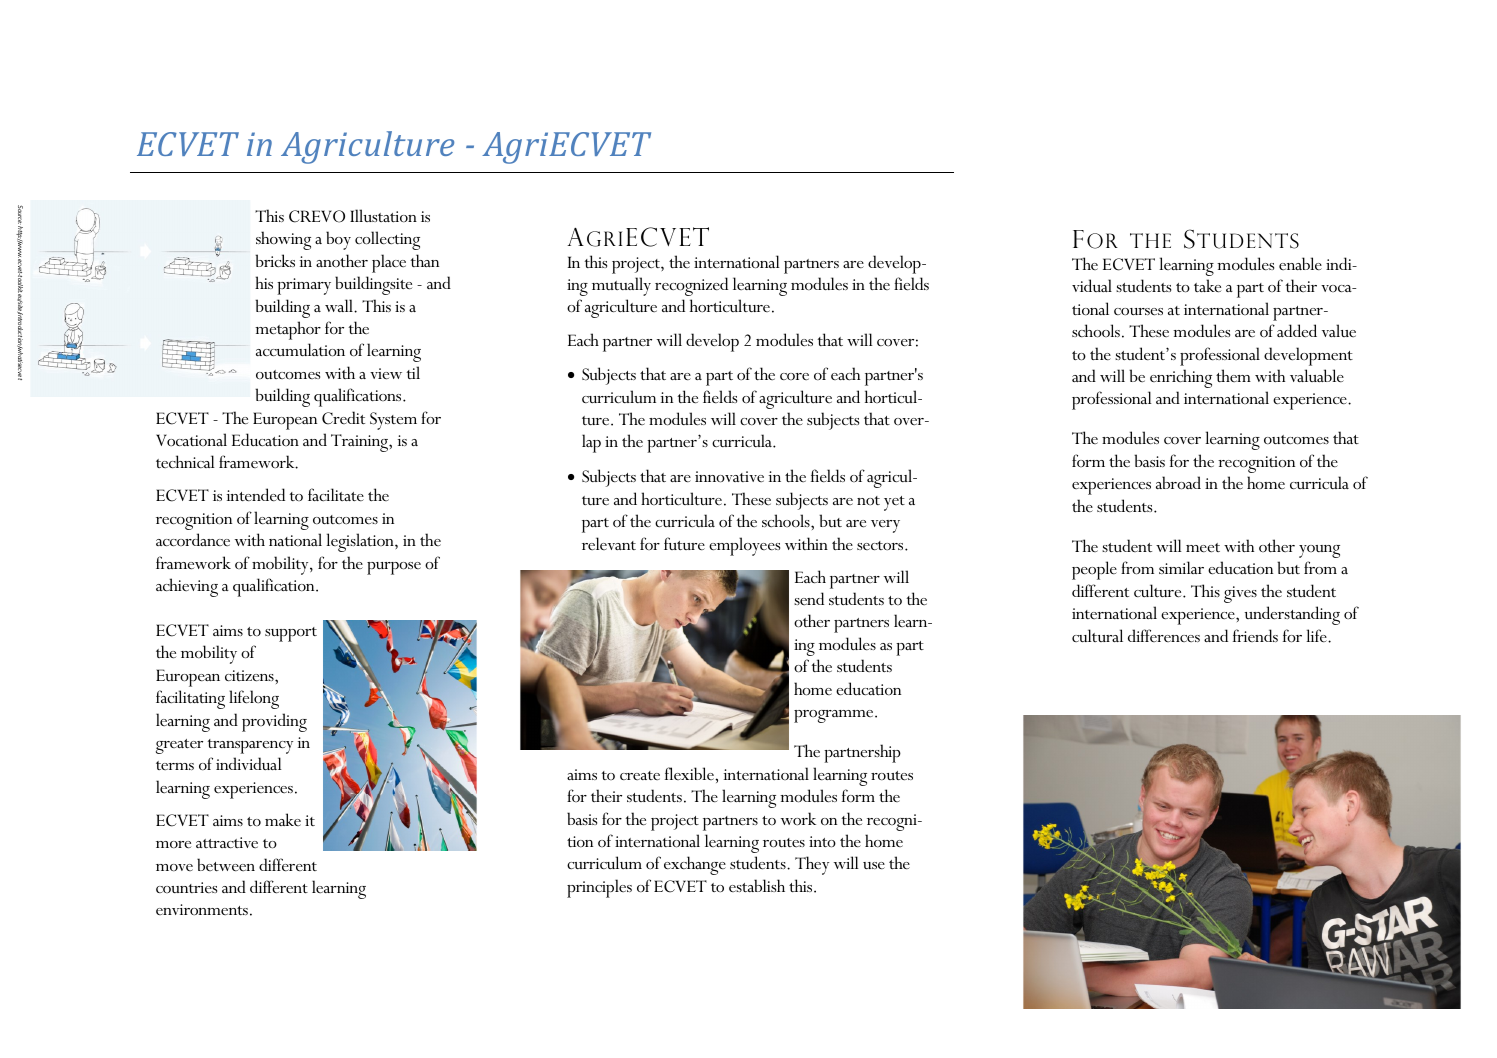 Image resolution: width=1497 pixels, height=1058 pixels. Describe the element at coordinates (809, 598) in the image. I see `send` at that location.
